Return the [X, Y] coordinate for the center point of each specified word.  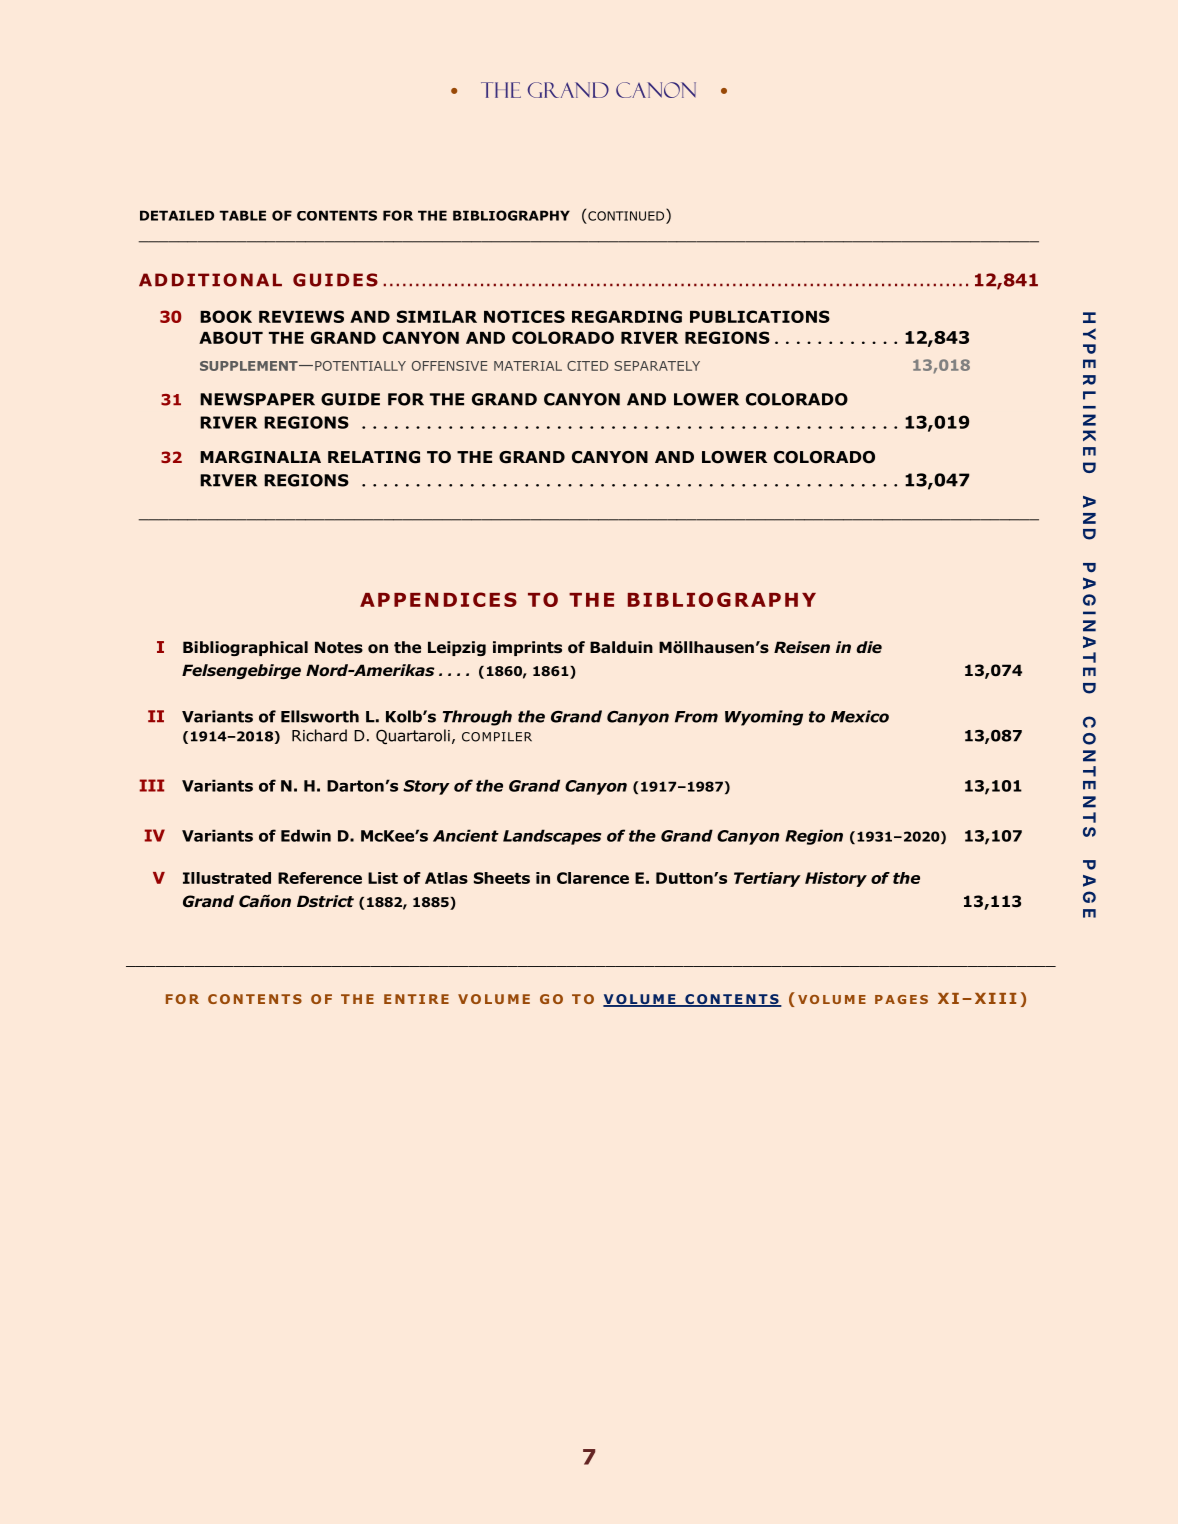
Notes [339, 647]
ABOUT [231, 337]
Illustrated [227, 878]
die [869, 647]
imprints [527, 648]
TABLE [242, 215]
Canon [656, 90]
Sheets [502, 878]
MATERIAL [528, 366]
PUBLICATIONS [760, 316]
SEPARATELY [657, 366]
